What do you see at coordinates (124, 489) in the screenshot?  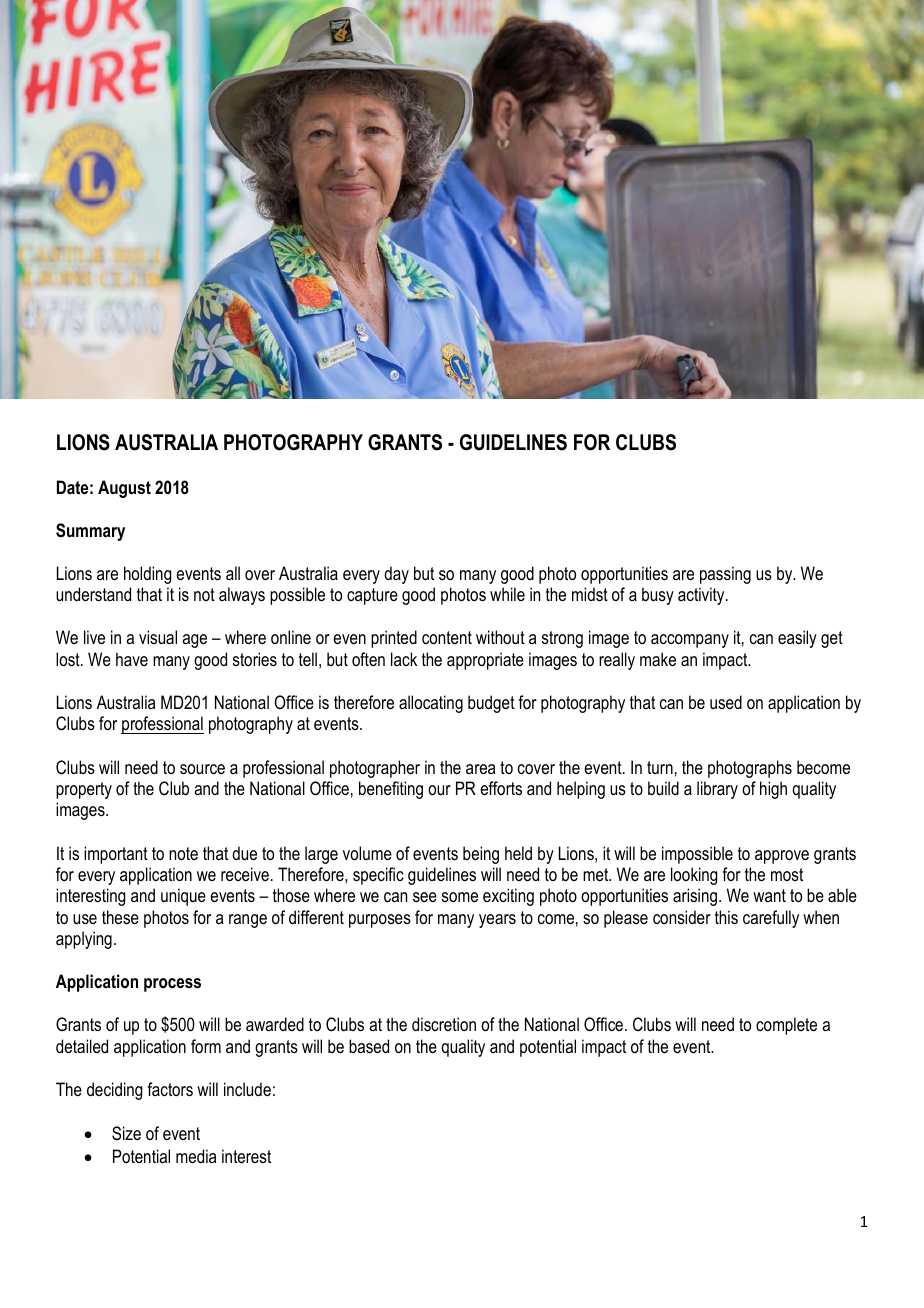 I see `August` at bounding box center [124, 489].
